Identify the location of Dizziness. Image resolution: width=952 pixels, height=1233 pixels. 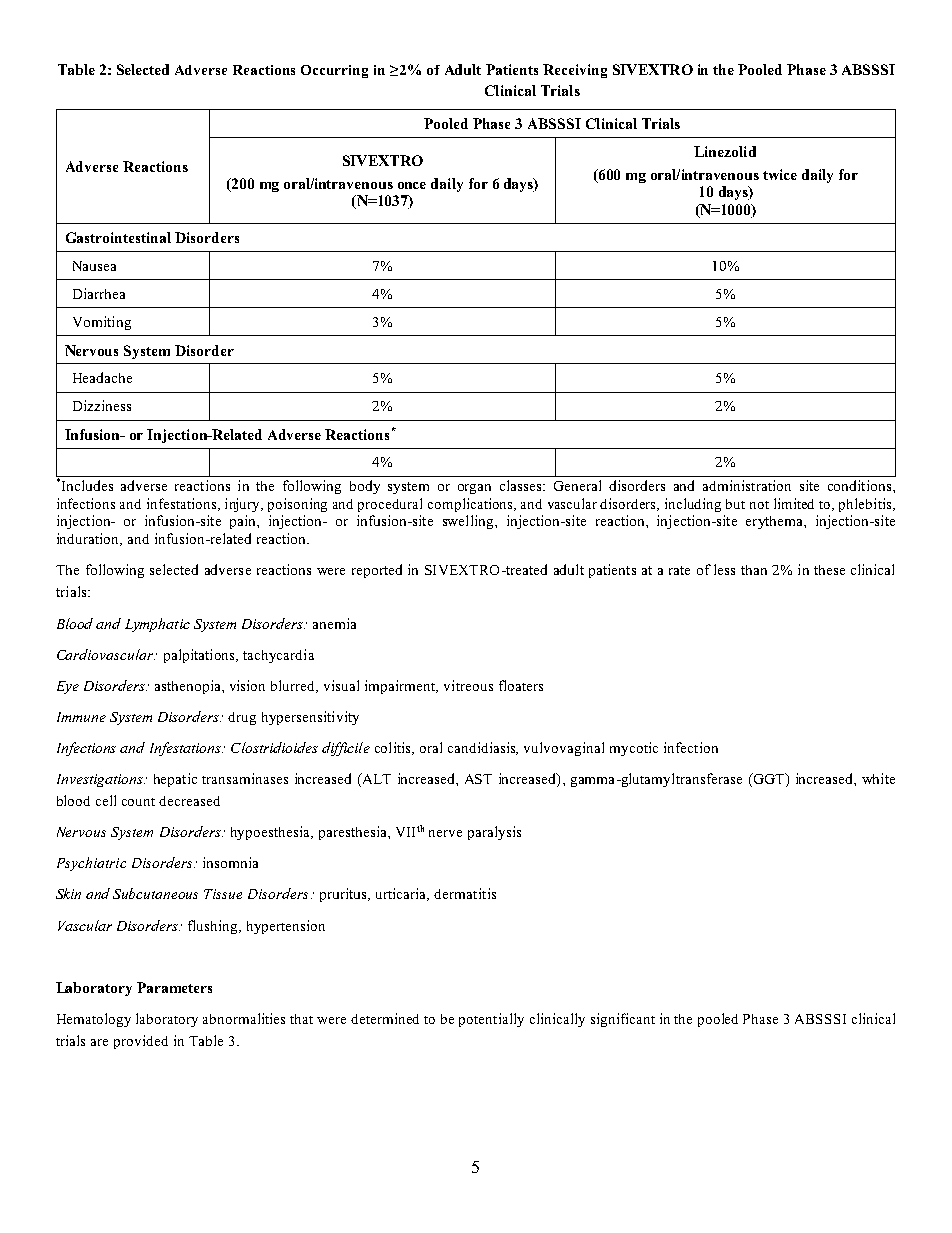
(102, 405).
